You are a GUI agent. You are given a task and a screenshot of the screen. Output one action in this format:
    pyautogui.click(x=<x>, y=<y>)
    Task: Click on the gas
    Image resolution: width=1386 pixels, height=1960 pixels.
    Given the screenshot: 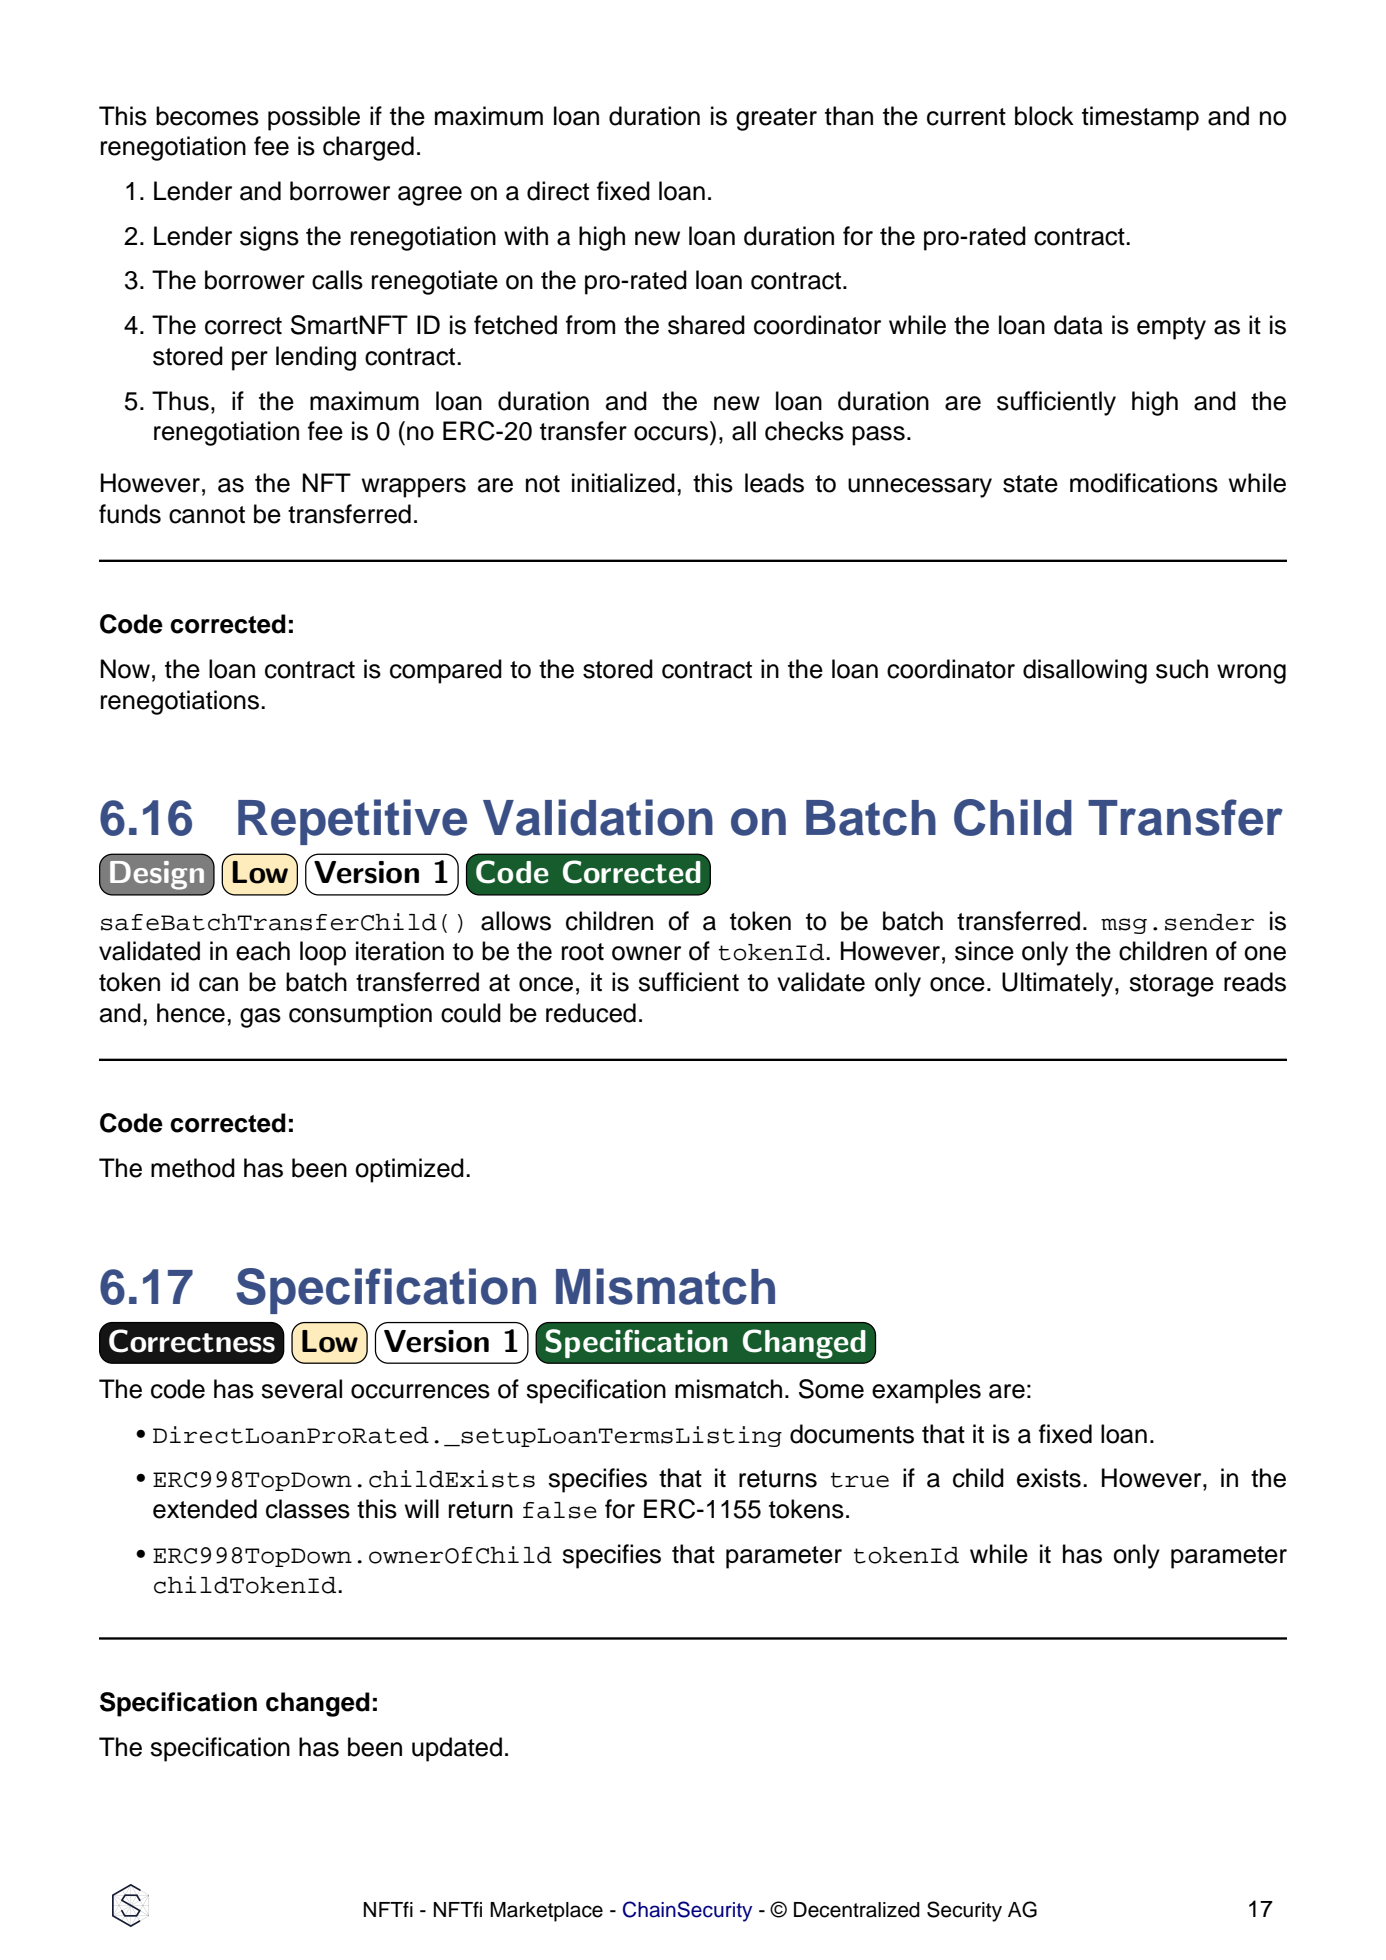 What is the action you would take?
    pyautogui.click(x=260, y=1018)
